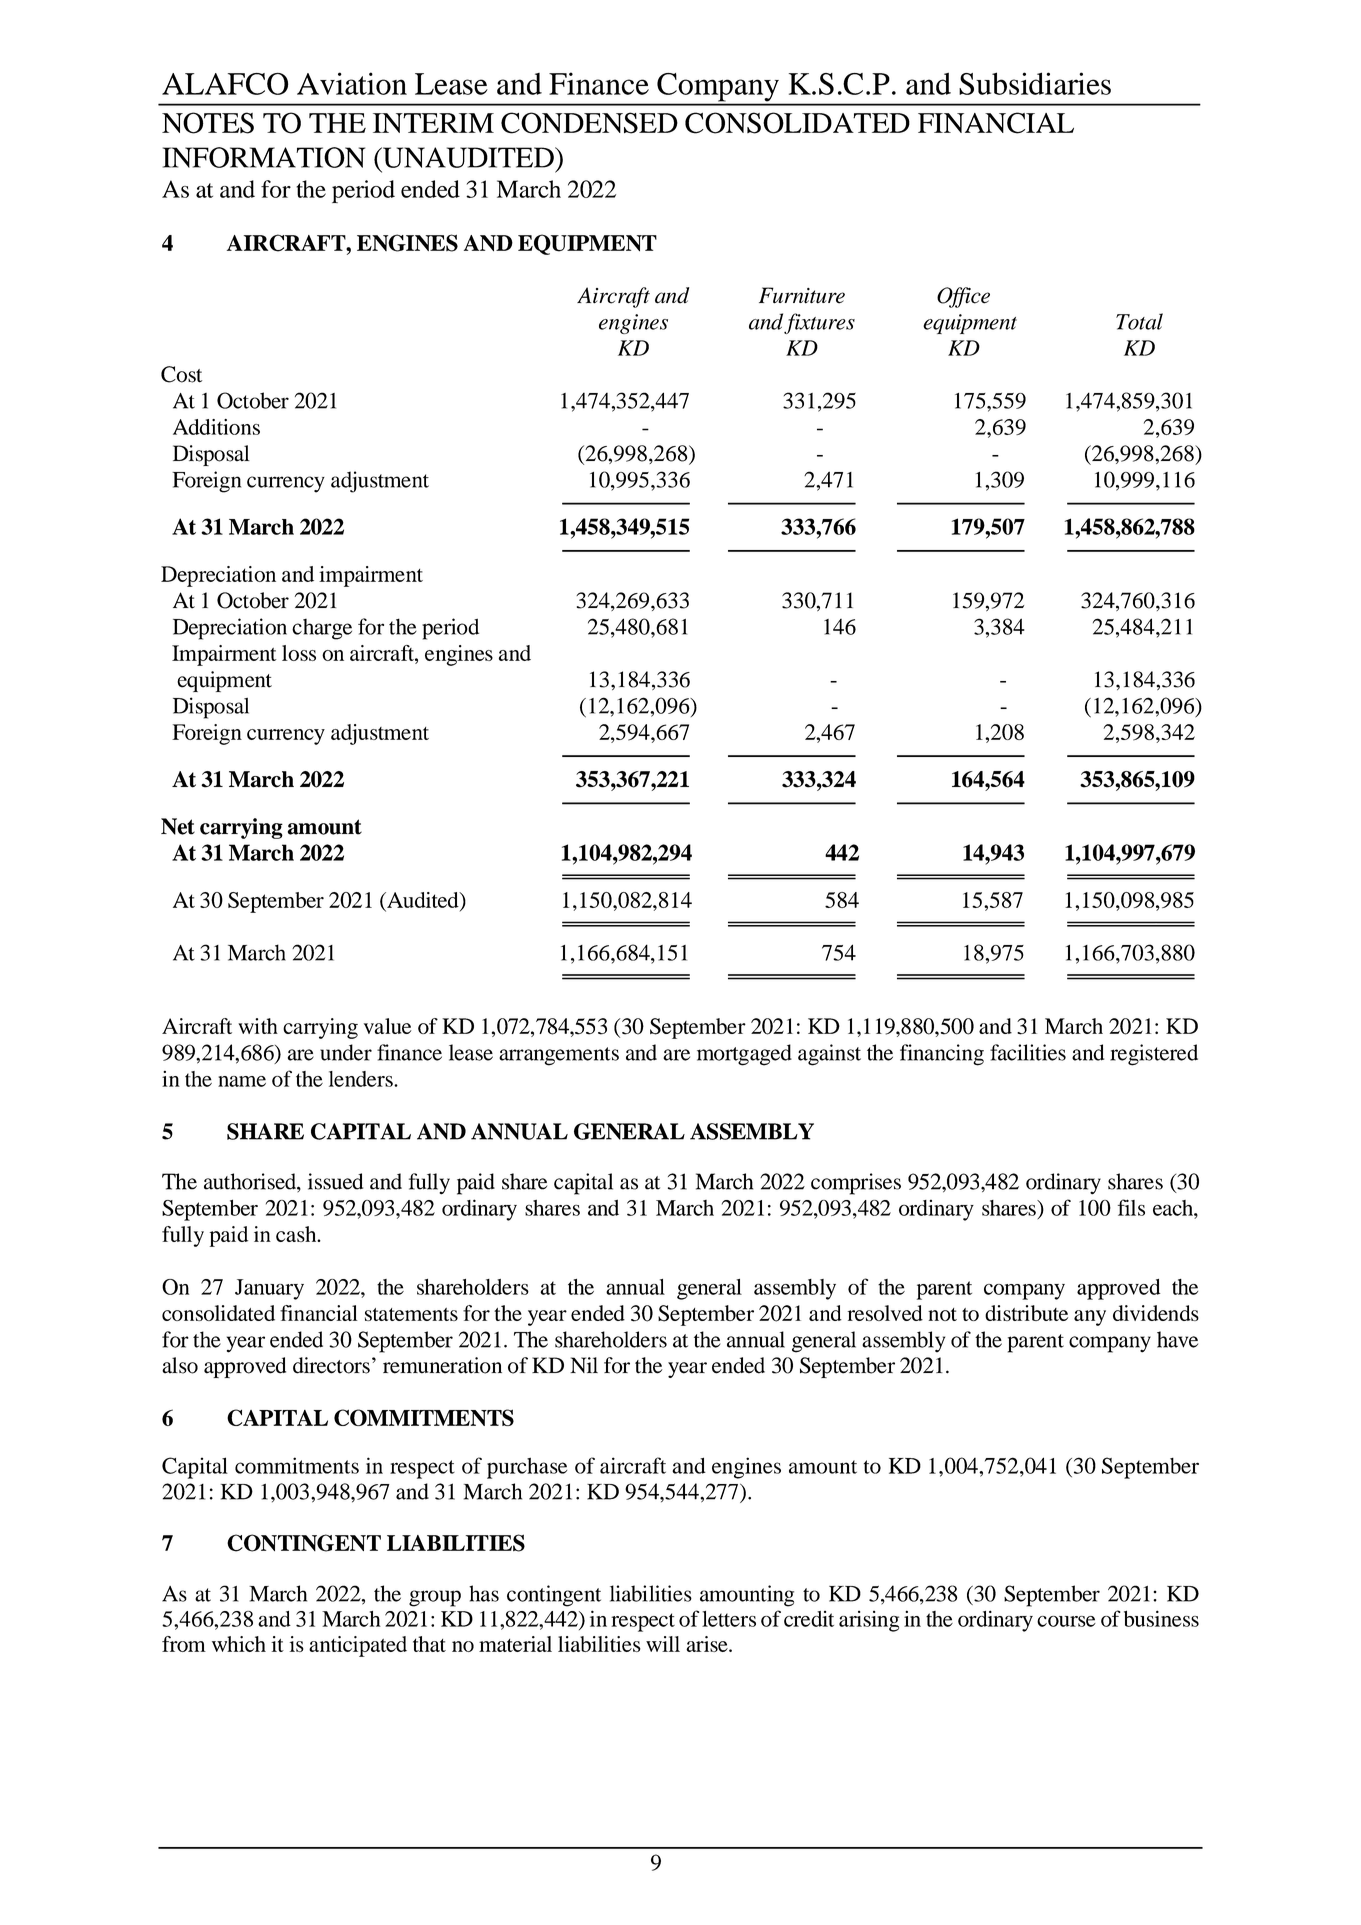 This screenshot has width=1361, height=1925. What do you see at coordinates (297, 1234) in the screenshot?
I see `cash` at bounding box center [297, 1234].
